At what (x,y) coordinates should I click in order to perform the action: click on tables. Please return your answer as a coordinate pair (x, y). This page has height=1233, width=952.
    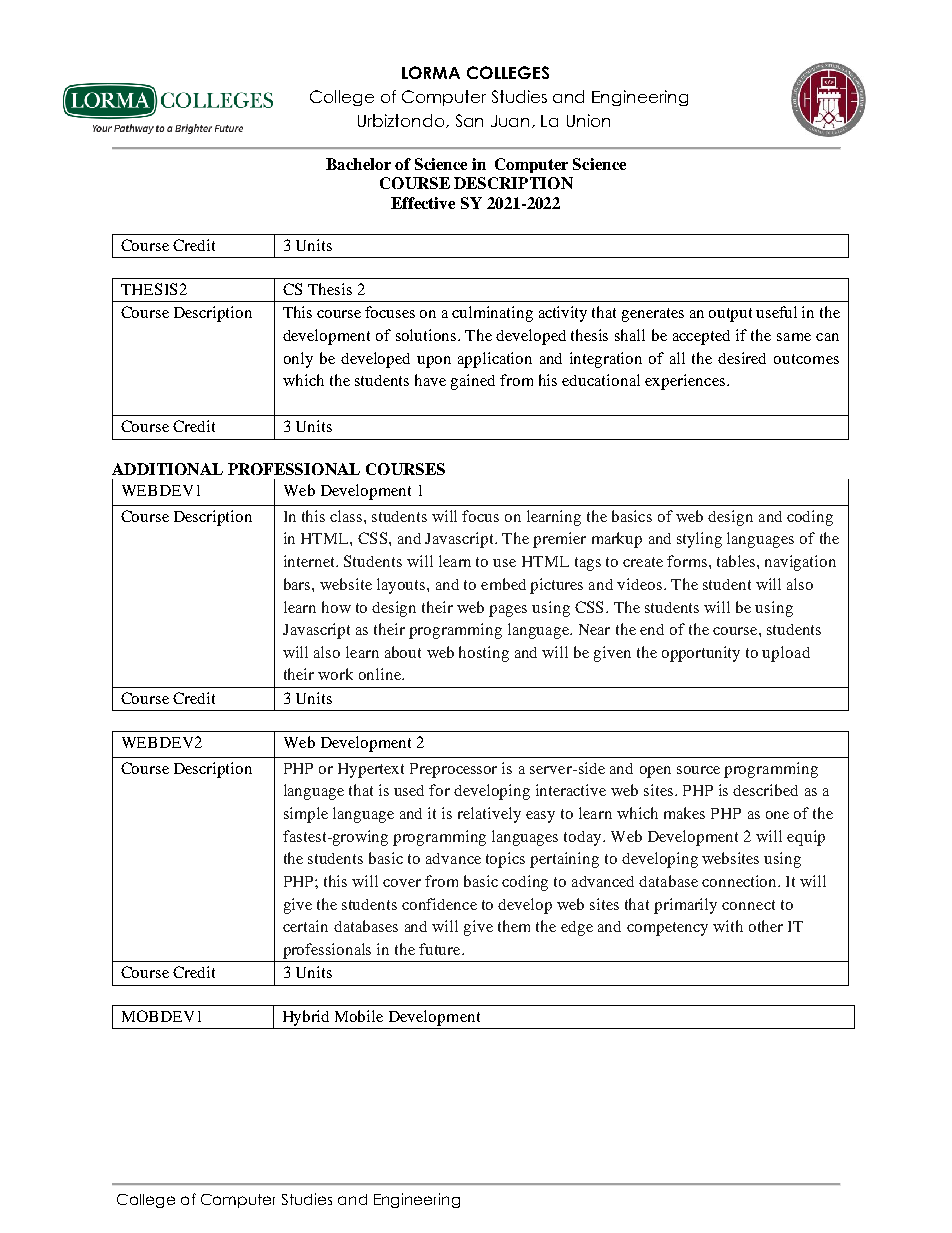
    Looking at the image, I should click on (737, 561).
